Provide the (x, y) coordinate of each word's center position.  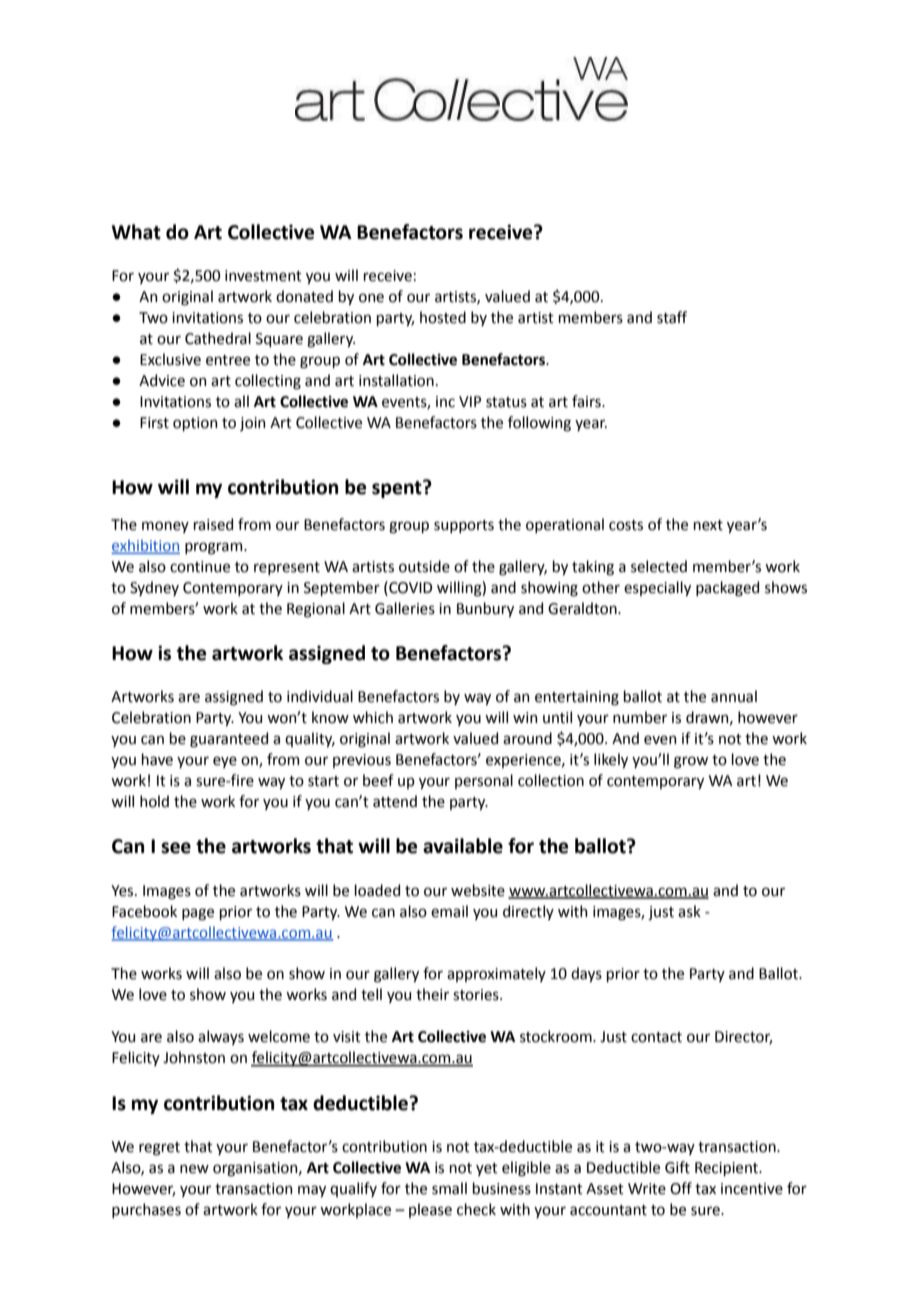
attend (395, 801)
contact (656, 1037)
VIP (470, 401)
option (195, 424)
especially (657, 588)
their (432, 994)
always (221, 1037)
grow (691, 762)
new (194, 1169)
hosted (443, 317)
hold (154, 801)
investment (263, 276)
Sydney (154, 588)
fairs (587, 401)
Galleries (405, 608)
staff (672, 317)
